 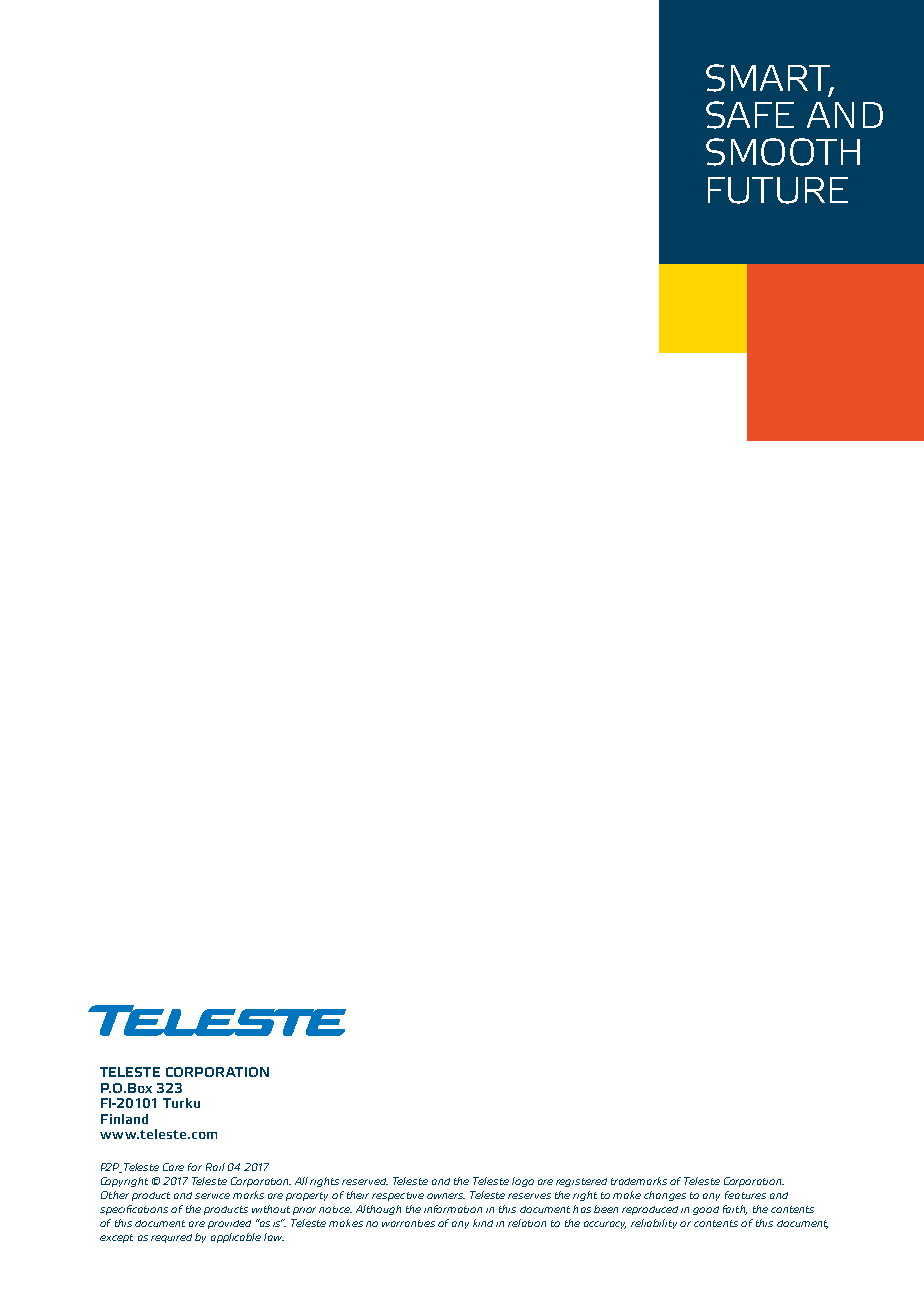 I want to click on Turku, so click(x=181, y=1103).
